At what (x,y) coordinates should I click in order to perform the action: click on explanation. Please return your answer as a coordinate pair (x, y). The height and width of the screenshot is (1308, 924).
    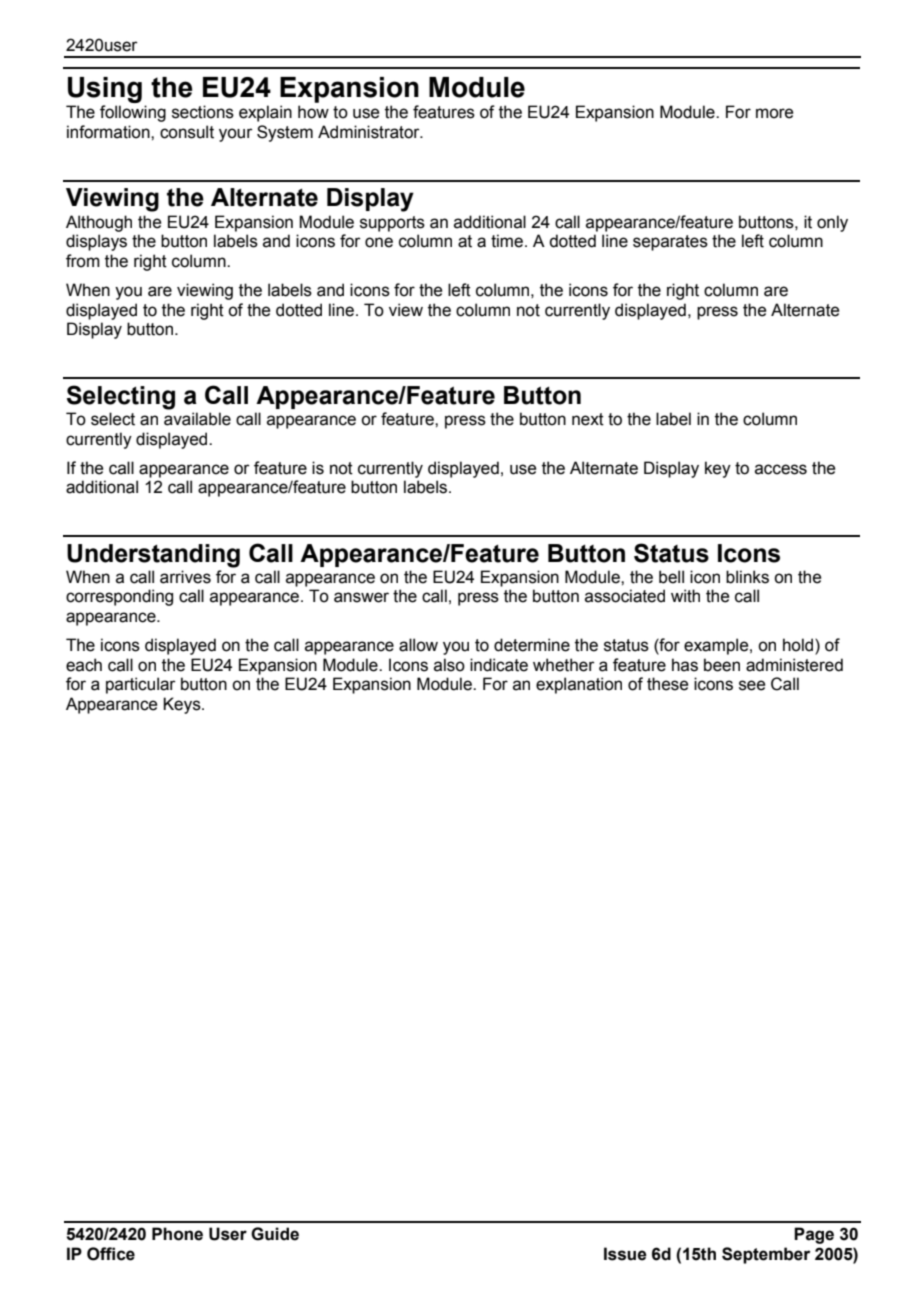
    Looking at the image, I should click on (579, 685).
